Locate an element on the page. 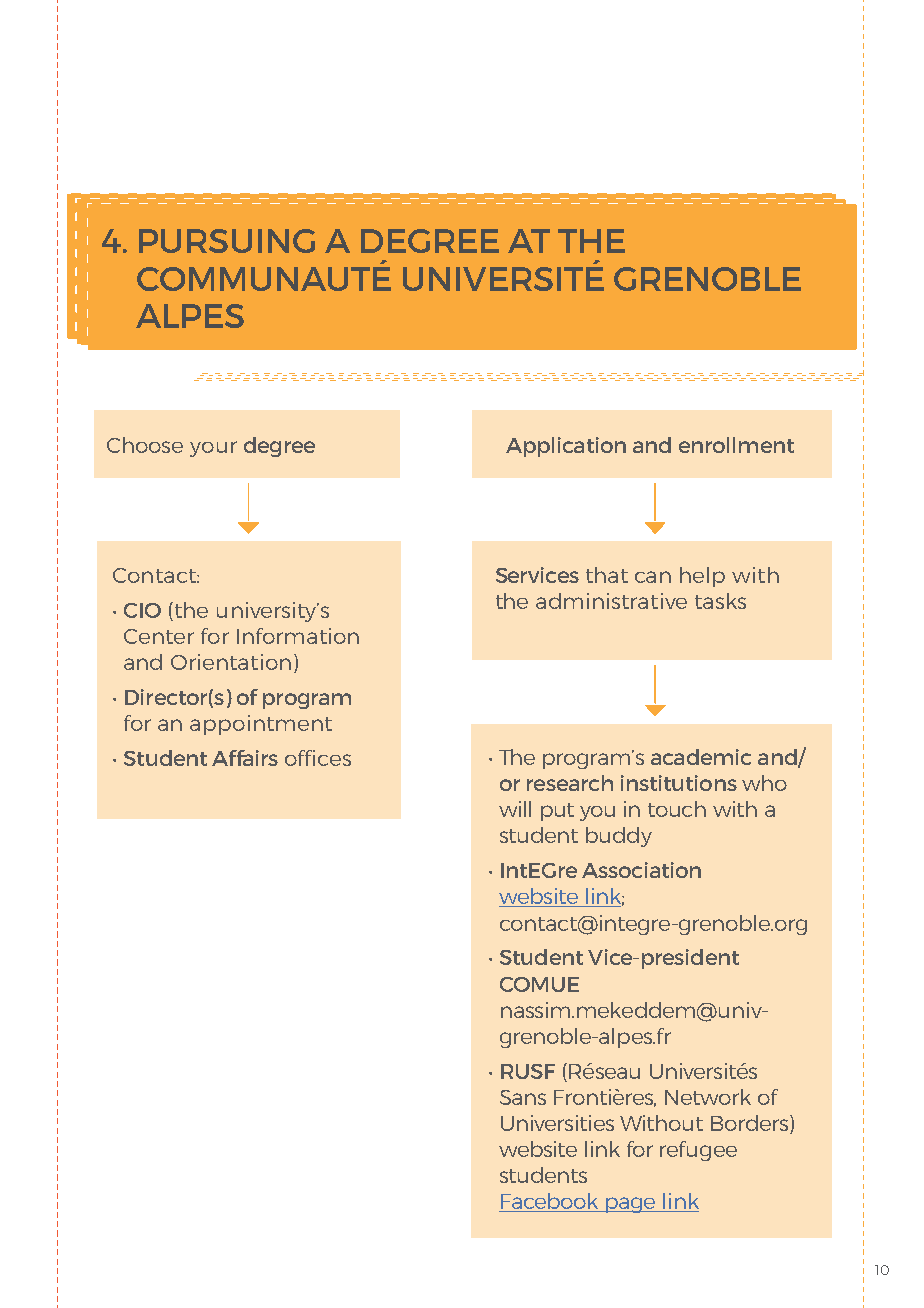 The height and width of the page is (1308, 924). Affairs is located at coordinates (245, 758).
